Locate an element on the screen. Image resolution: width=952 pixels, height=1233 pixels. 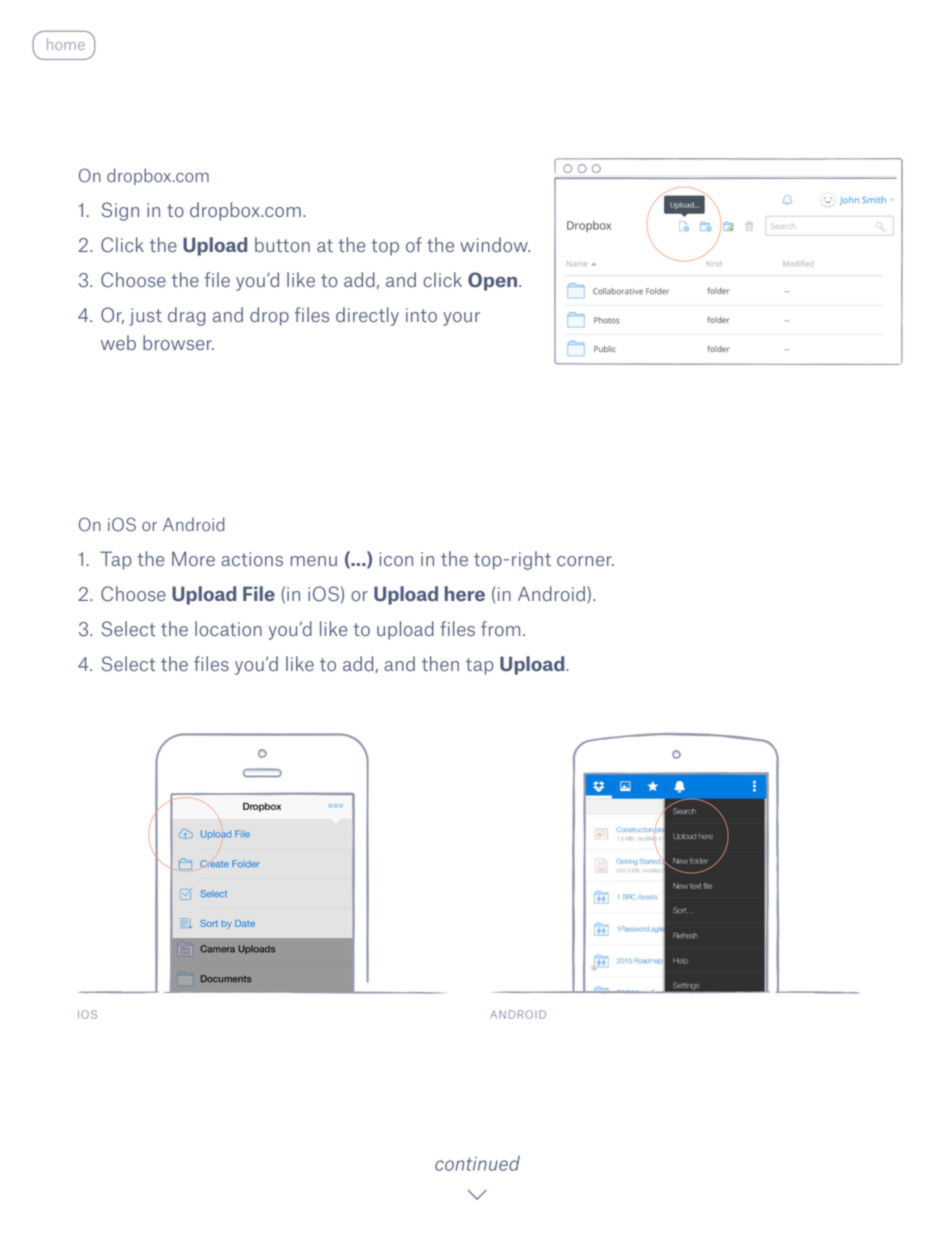
directly is located at coordinates (367, 316).
